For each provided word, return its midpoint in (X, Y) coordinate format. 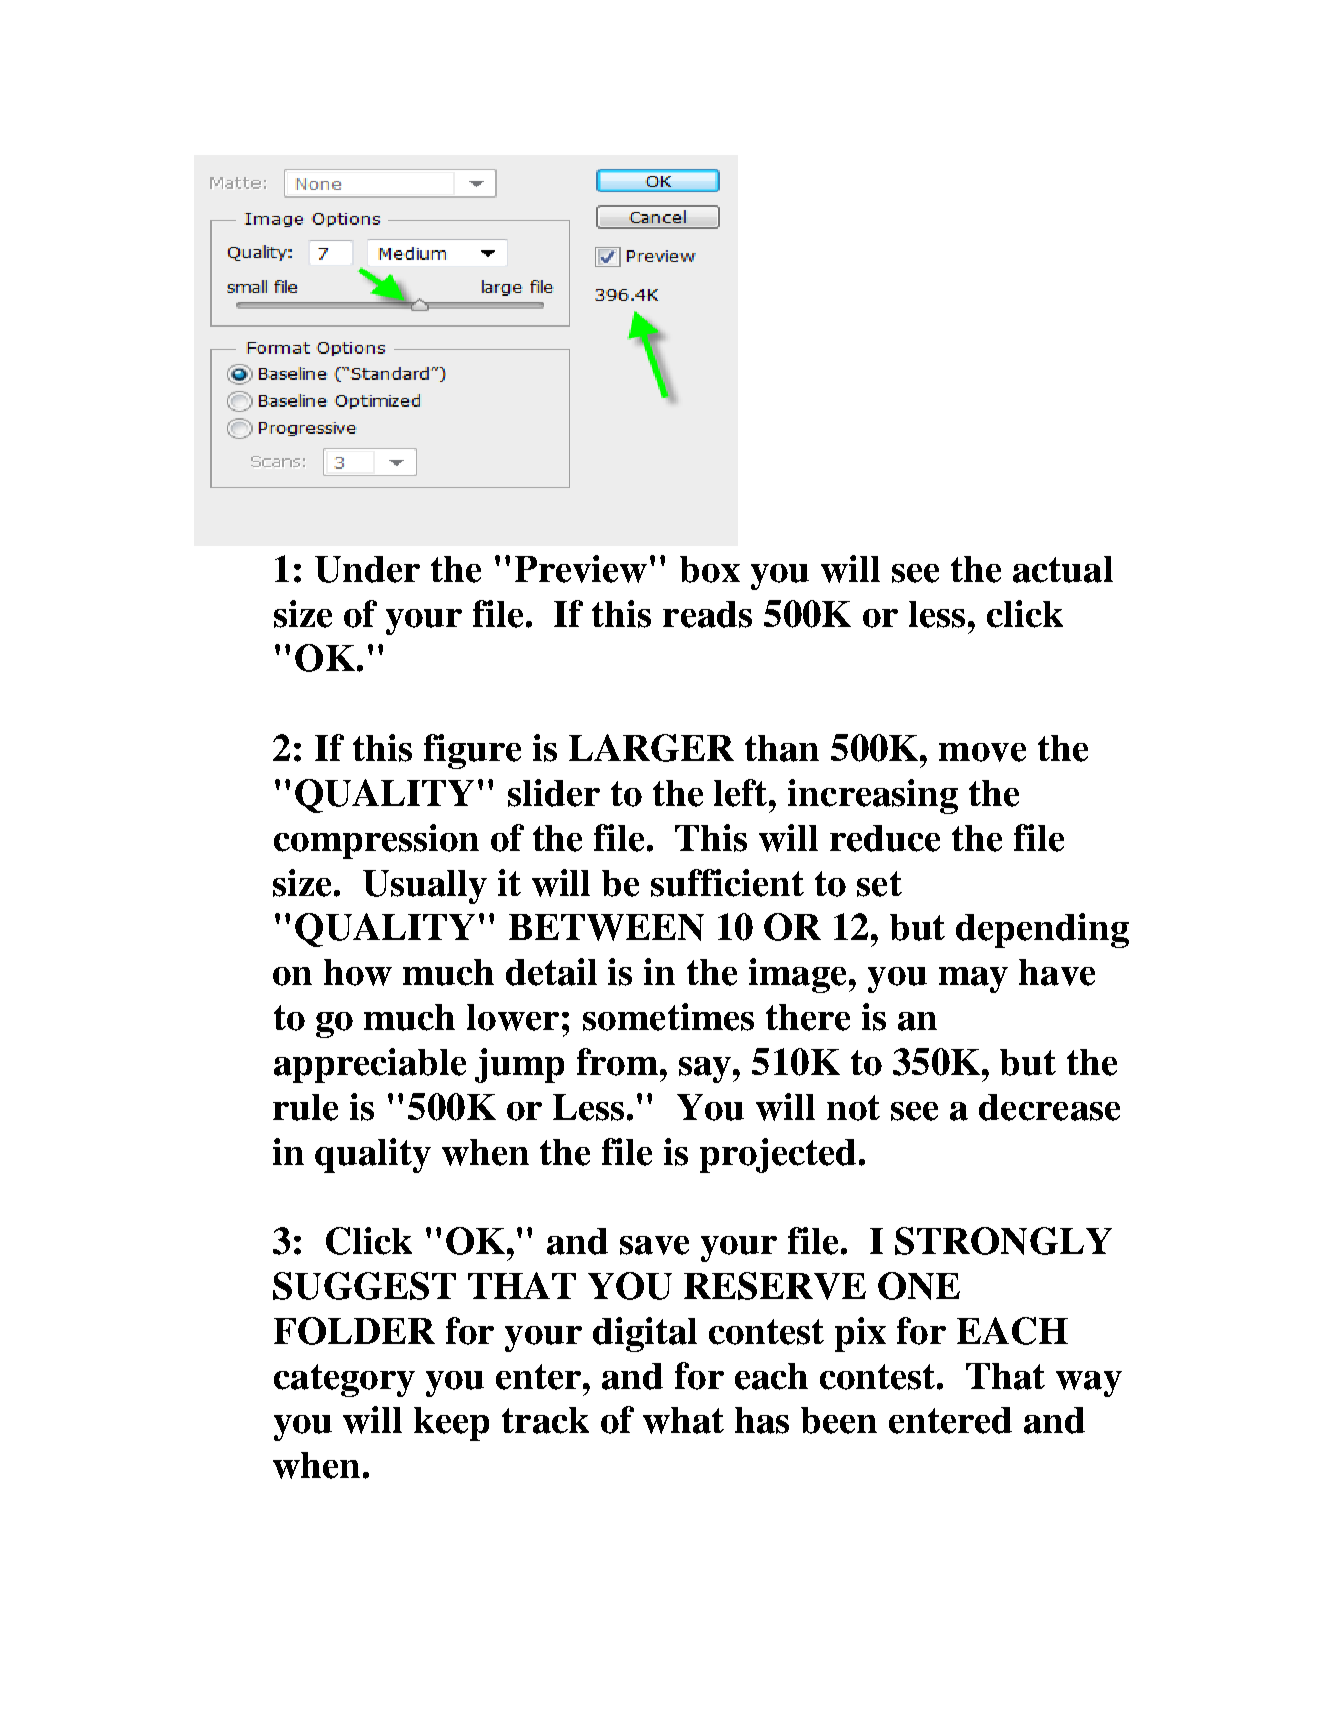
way (1089, 1384)
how (358, 972)
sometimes (668, 1017)
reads (707, 614)
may (973, 980)
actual (1063, 569)
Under (367, 569)
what (683, 1420)
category (344, 1380)
